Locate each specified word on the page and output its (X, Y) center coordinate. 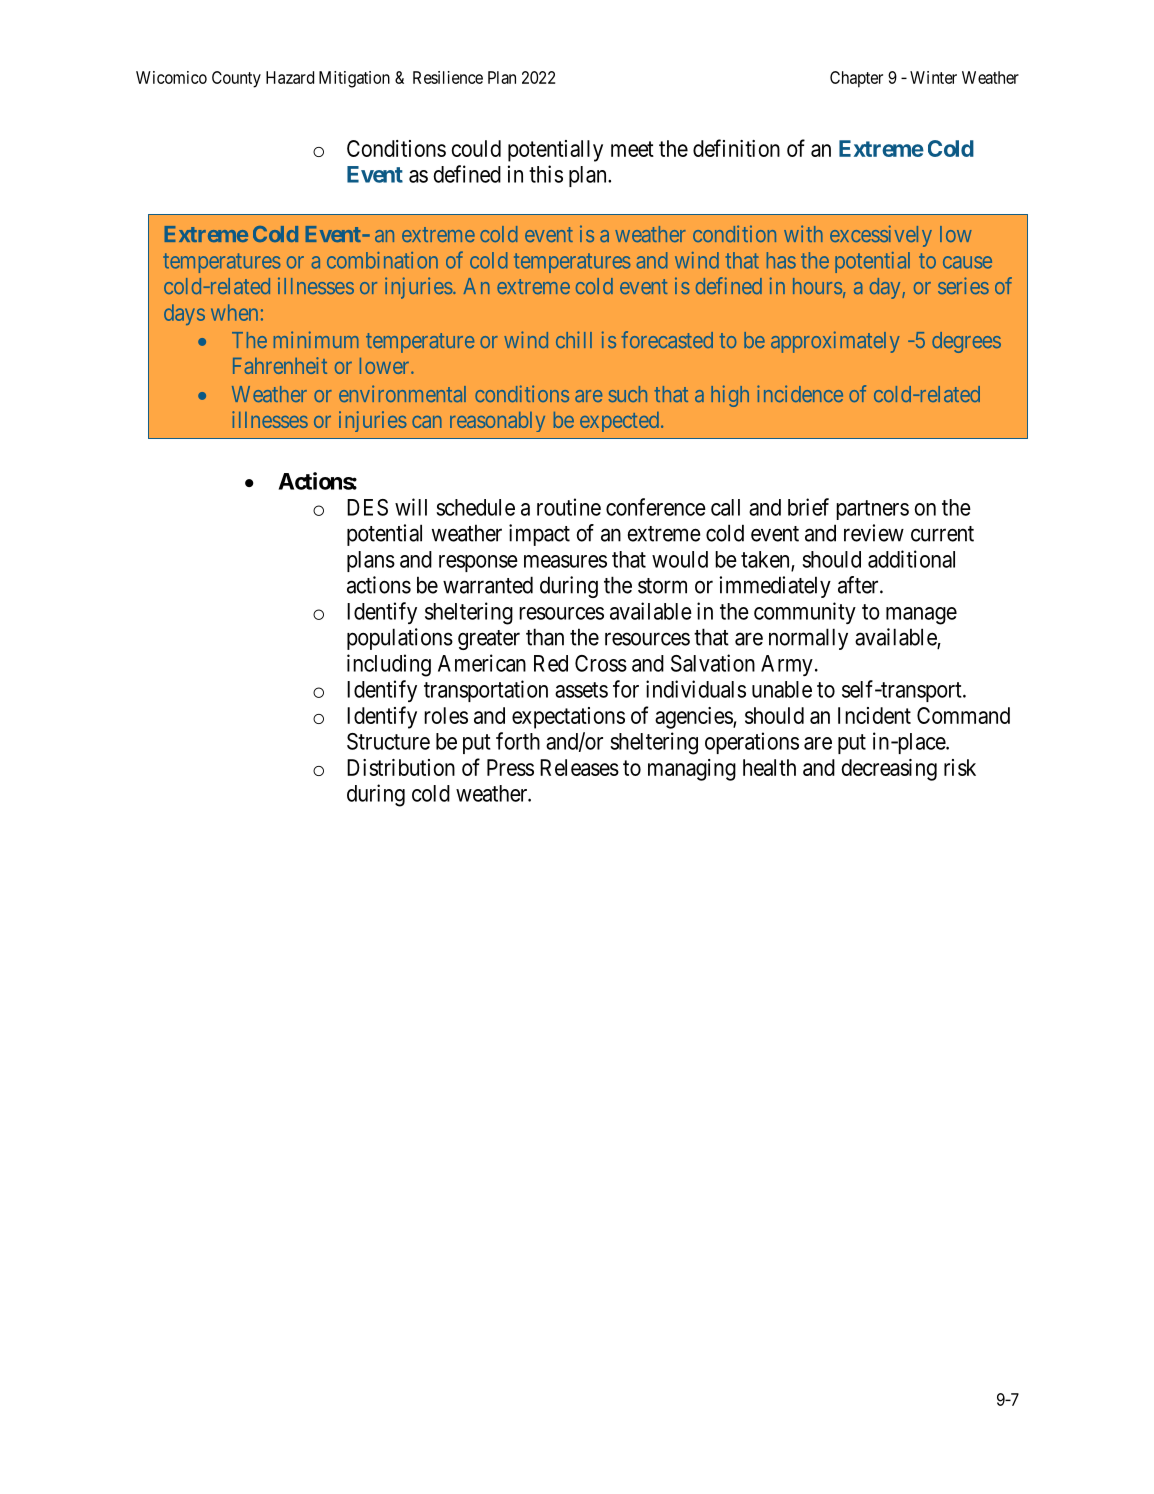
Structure (388, 741)
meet (632, 149)
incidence (800, 393)
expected (621, 422)
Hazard (290, 77)
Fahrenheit (280, 365)
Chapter (856, 79)
